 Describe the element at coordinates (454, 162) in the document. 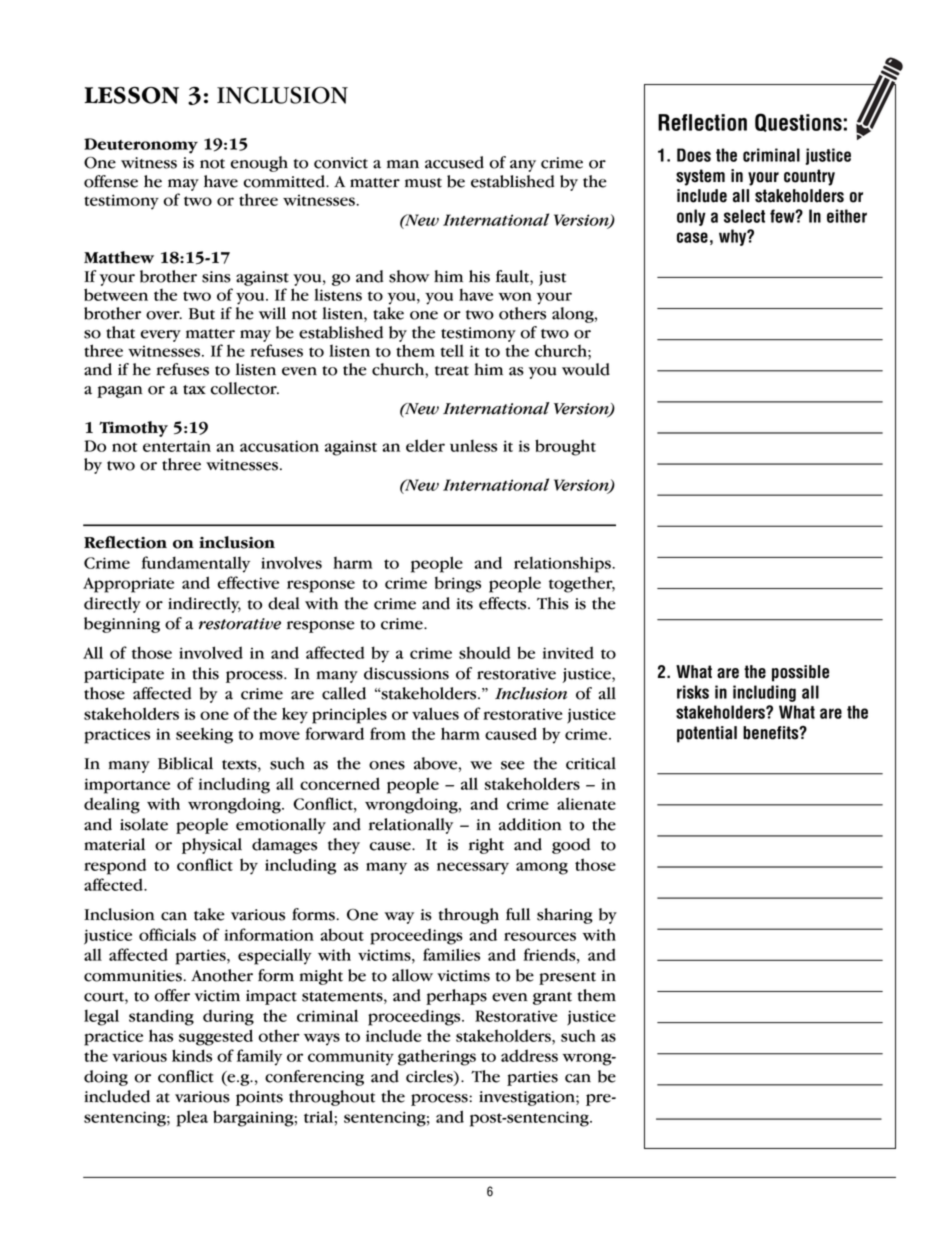

I see `accused` at that location.
